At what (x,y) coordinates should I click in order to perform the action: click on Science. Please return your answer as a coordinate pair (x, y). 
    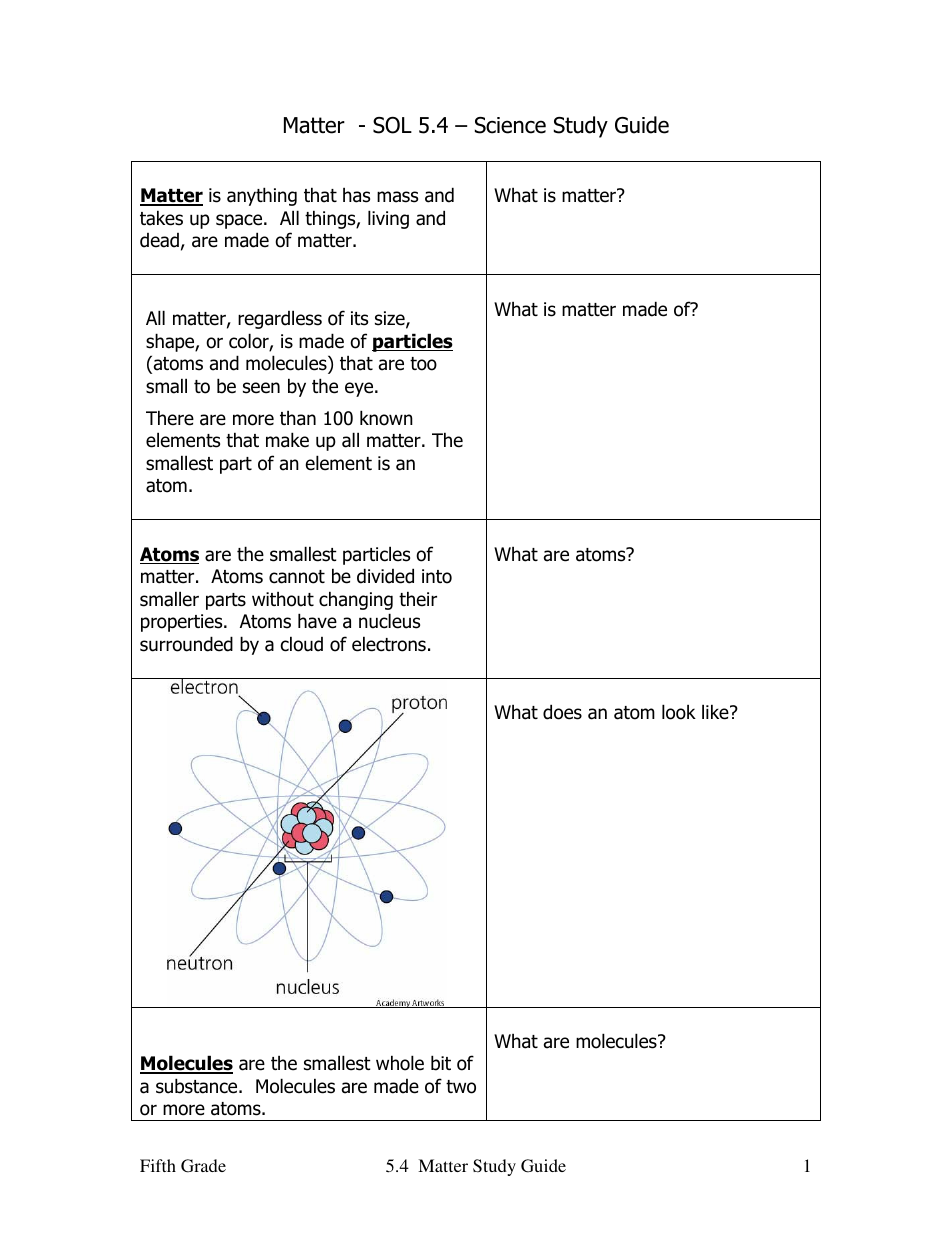
    Looking at the image, I should click on (510, 125).
